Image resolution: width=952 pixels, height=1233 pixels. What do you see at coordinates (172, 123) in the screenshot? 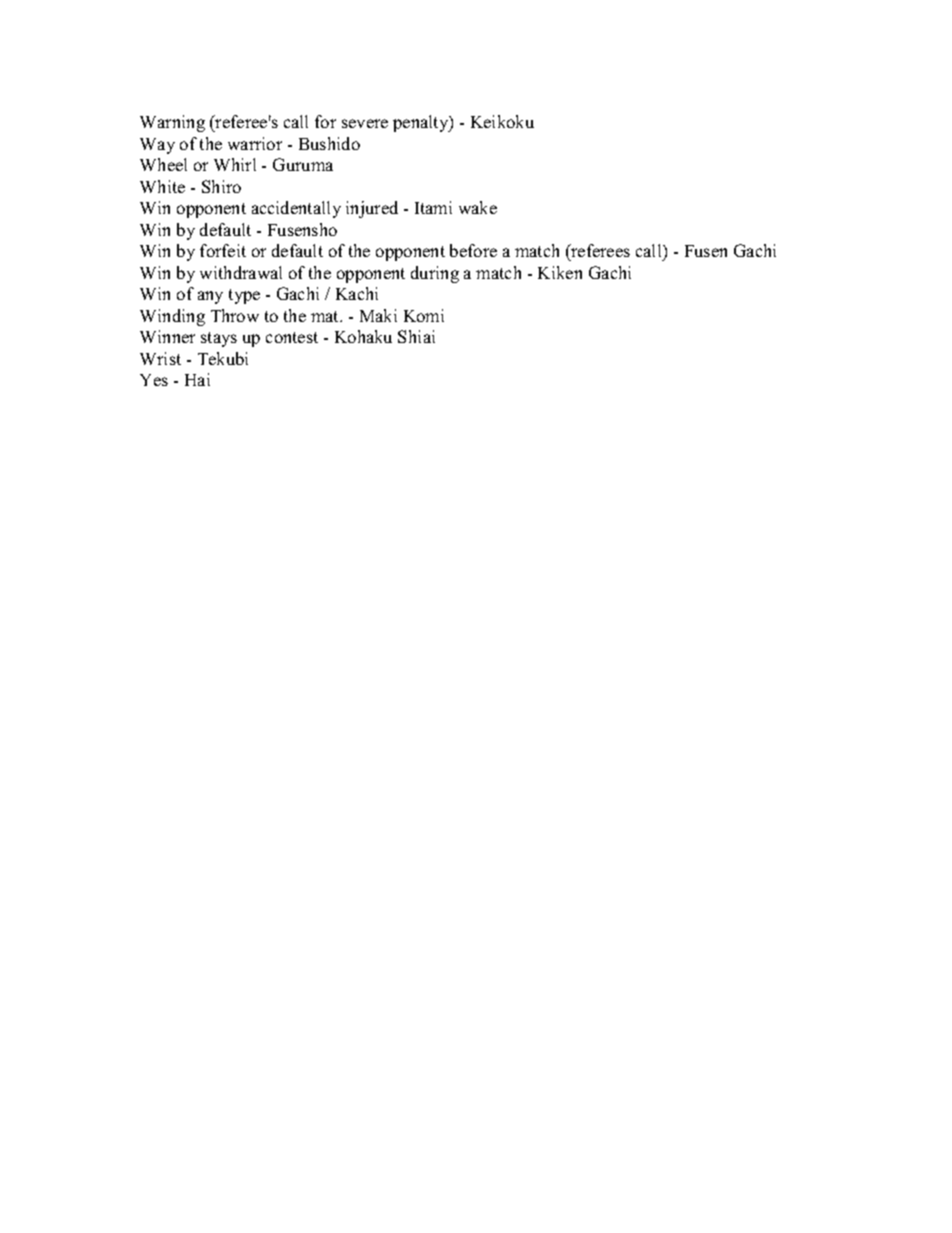
I see `Warning` at bounding box center [172, 123].
